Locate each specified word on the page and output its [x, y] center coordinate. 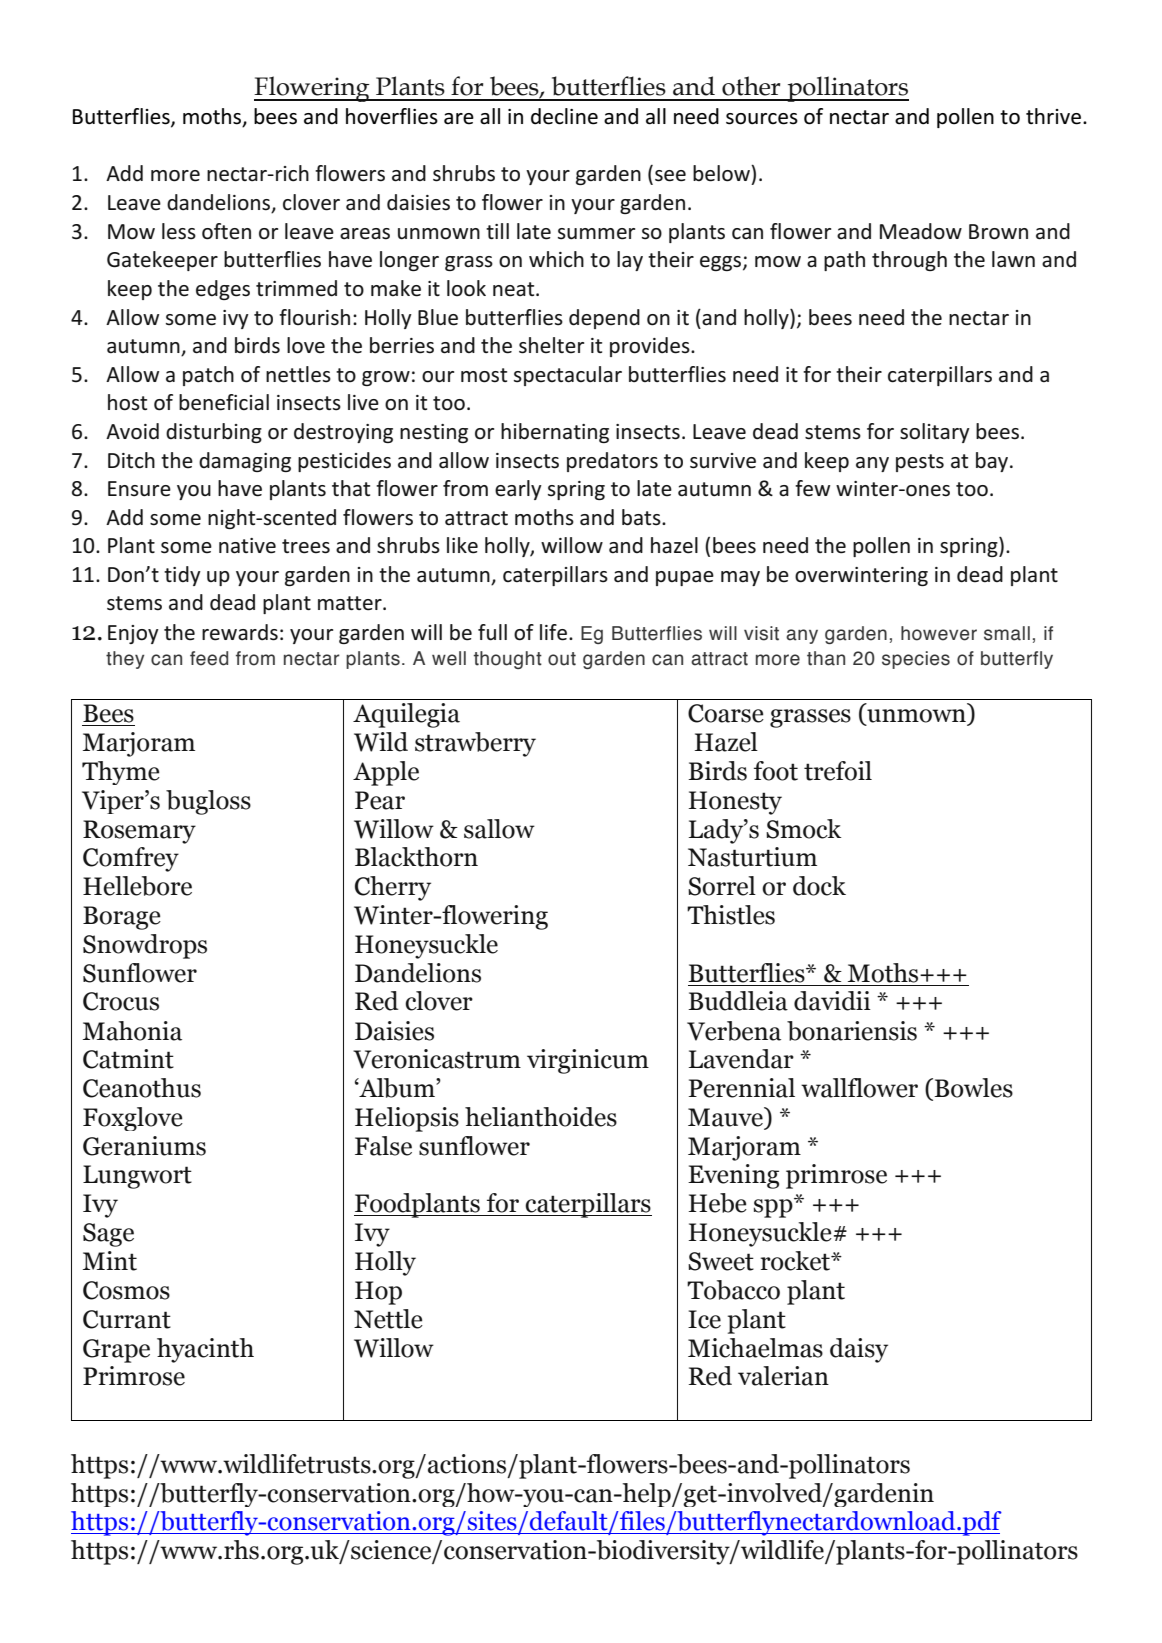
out [562, 659]
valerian [783, 1376]
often [226, 231]
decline [564, 116]
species [916, 660]
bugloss [208, 802]
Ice [704, 1319]
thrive [1053, 116]
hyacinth [205, 1350]
